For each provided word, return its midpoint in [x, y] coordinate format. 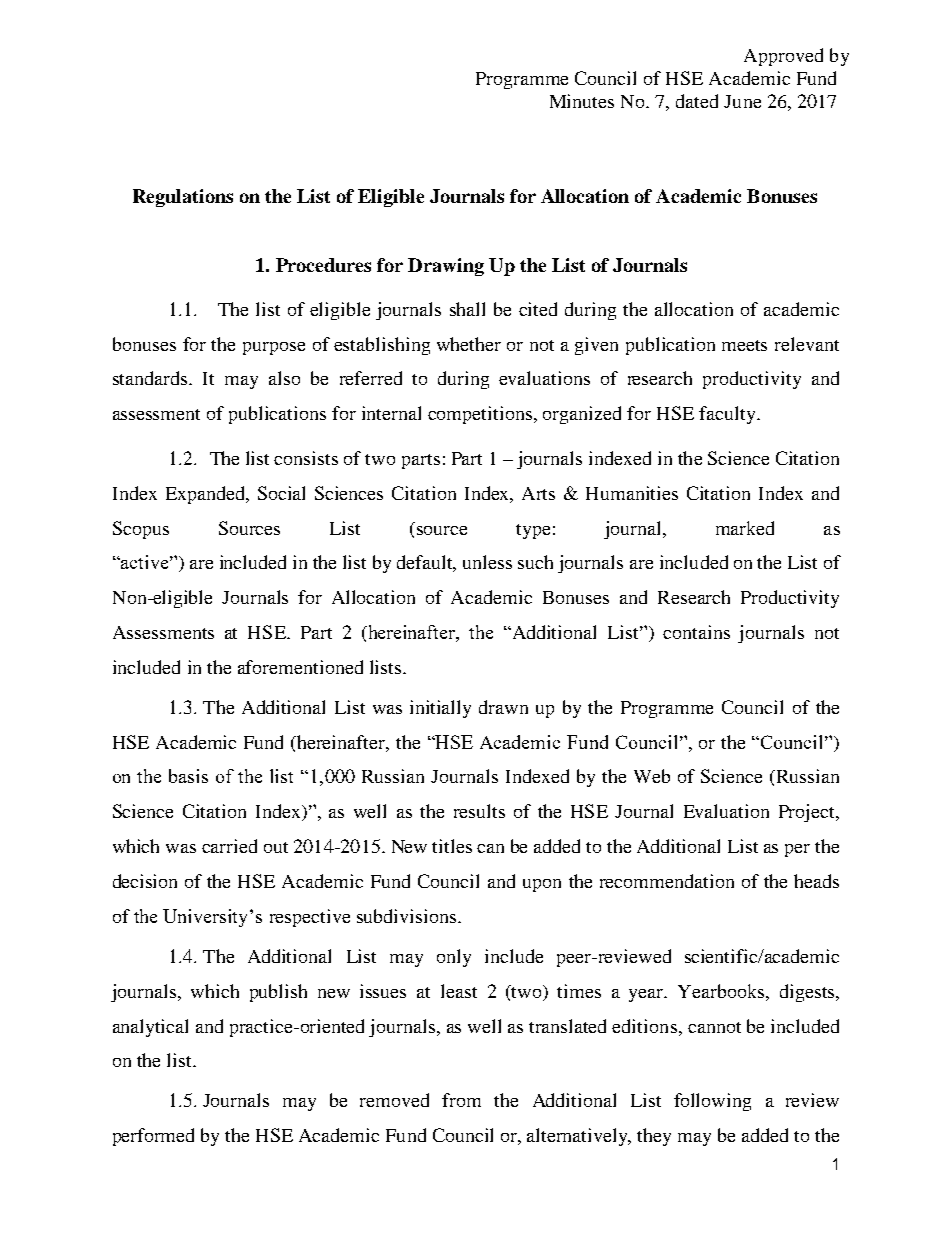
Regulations [183, 198]
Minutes [582, 101]
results [479, 811]
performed [153, 1137]
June [742, 101]
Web [652, 776]
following [712, 1102]
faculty [728, 415]
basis [188, 776]
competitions [480, 415]
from [461, 1100]
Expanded [207, 495]
